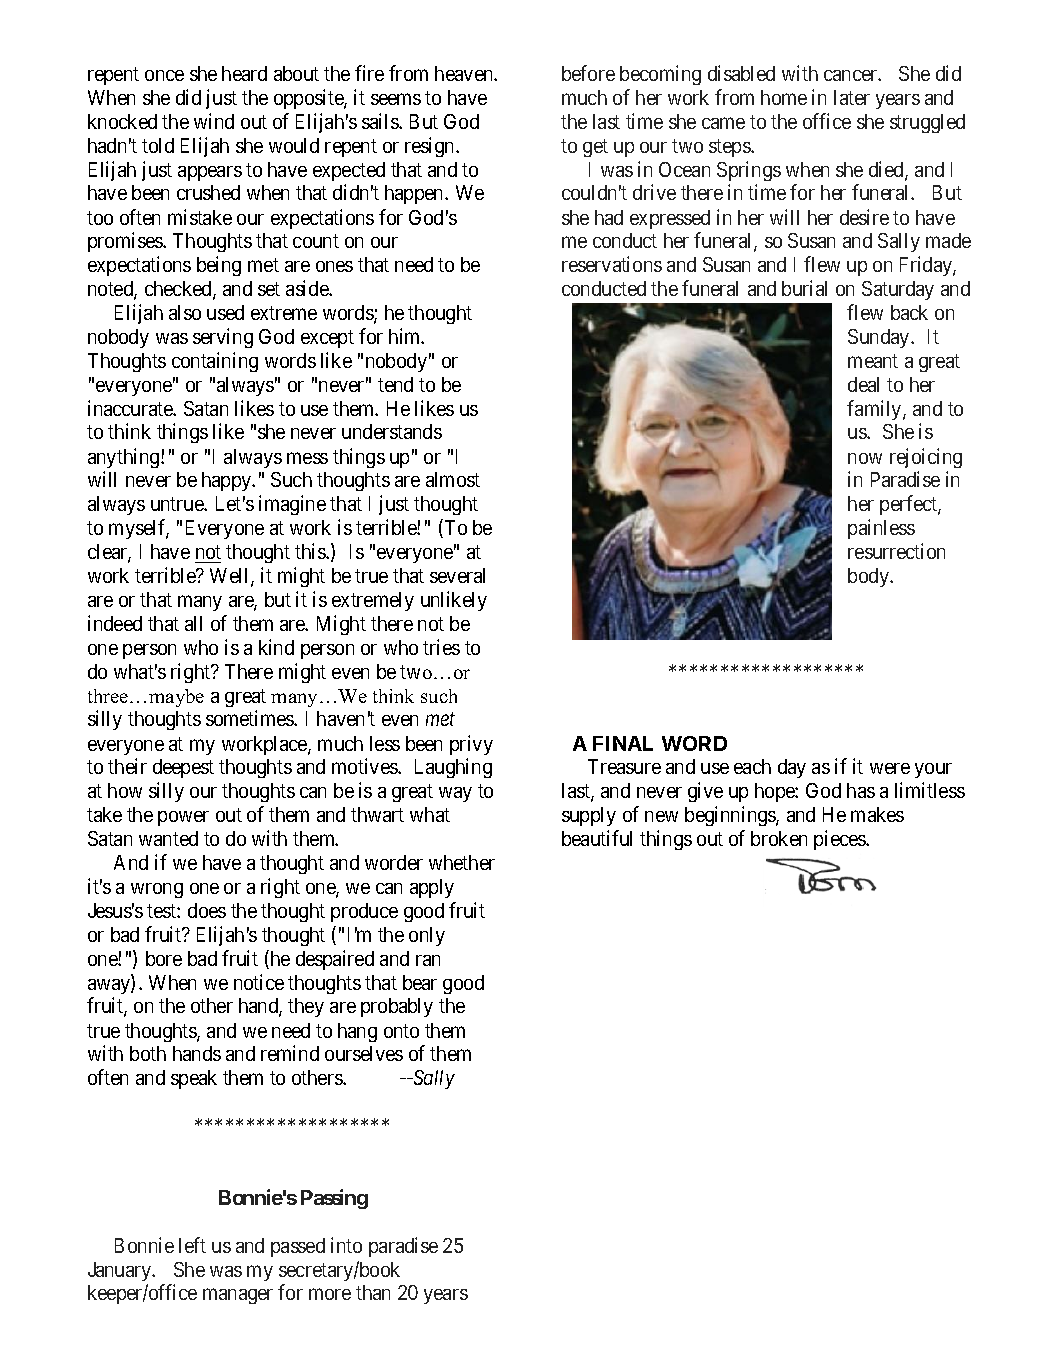 This screenshot has width=1060, height=1372. What do you see at coordinates (840, 840) in the screenshot?
I see `pieces` at bounding box center [840, 840].
